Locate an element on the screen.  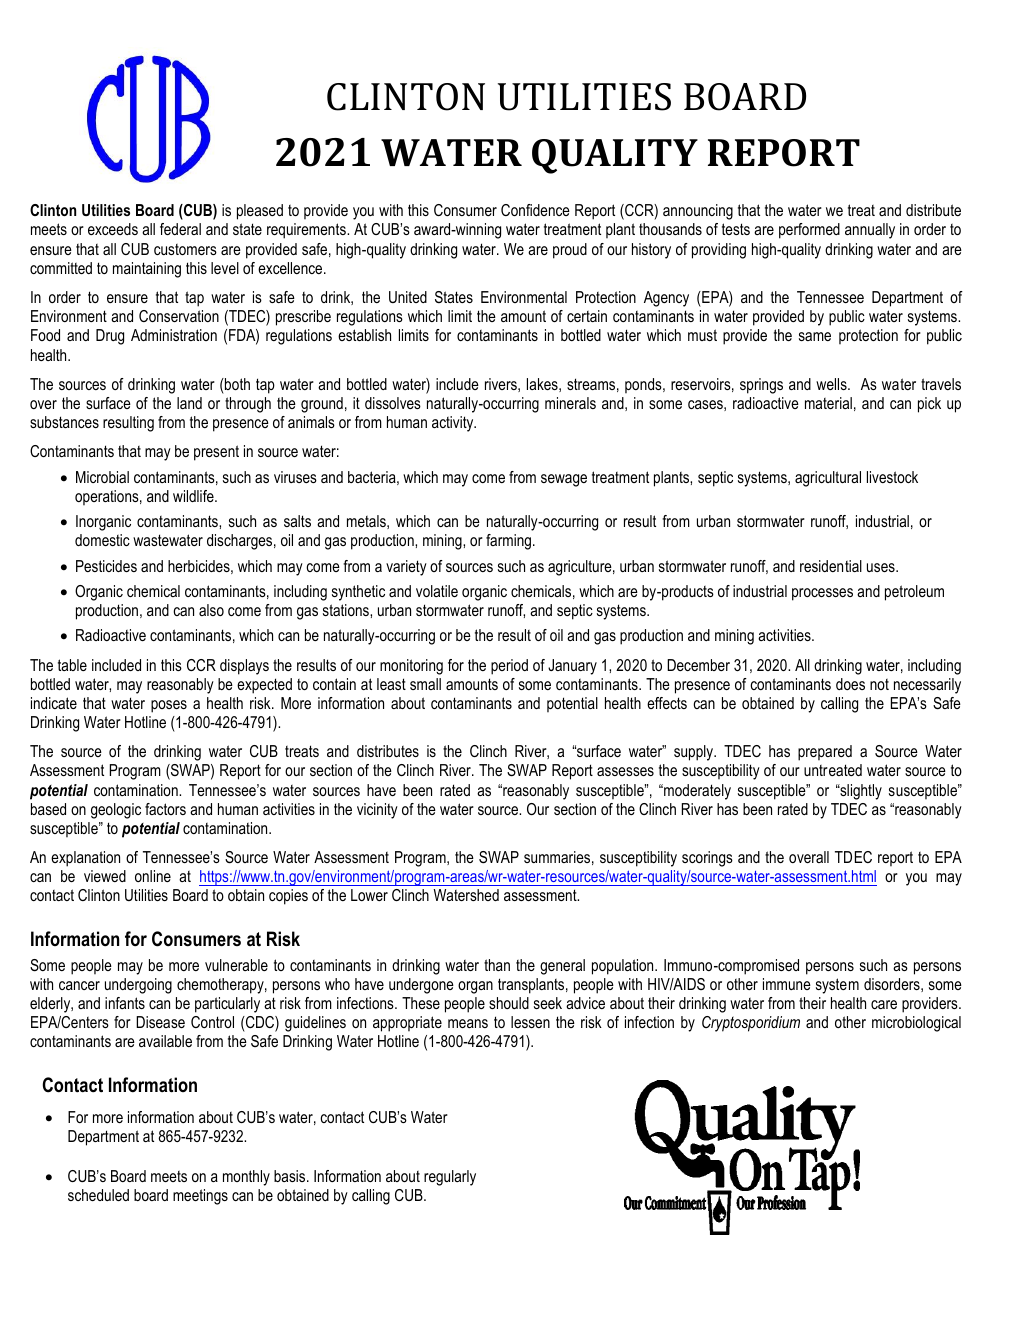
Confidence is located at coordinates (535, 210).
